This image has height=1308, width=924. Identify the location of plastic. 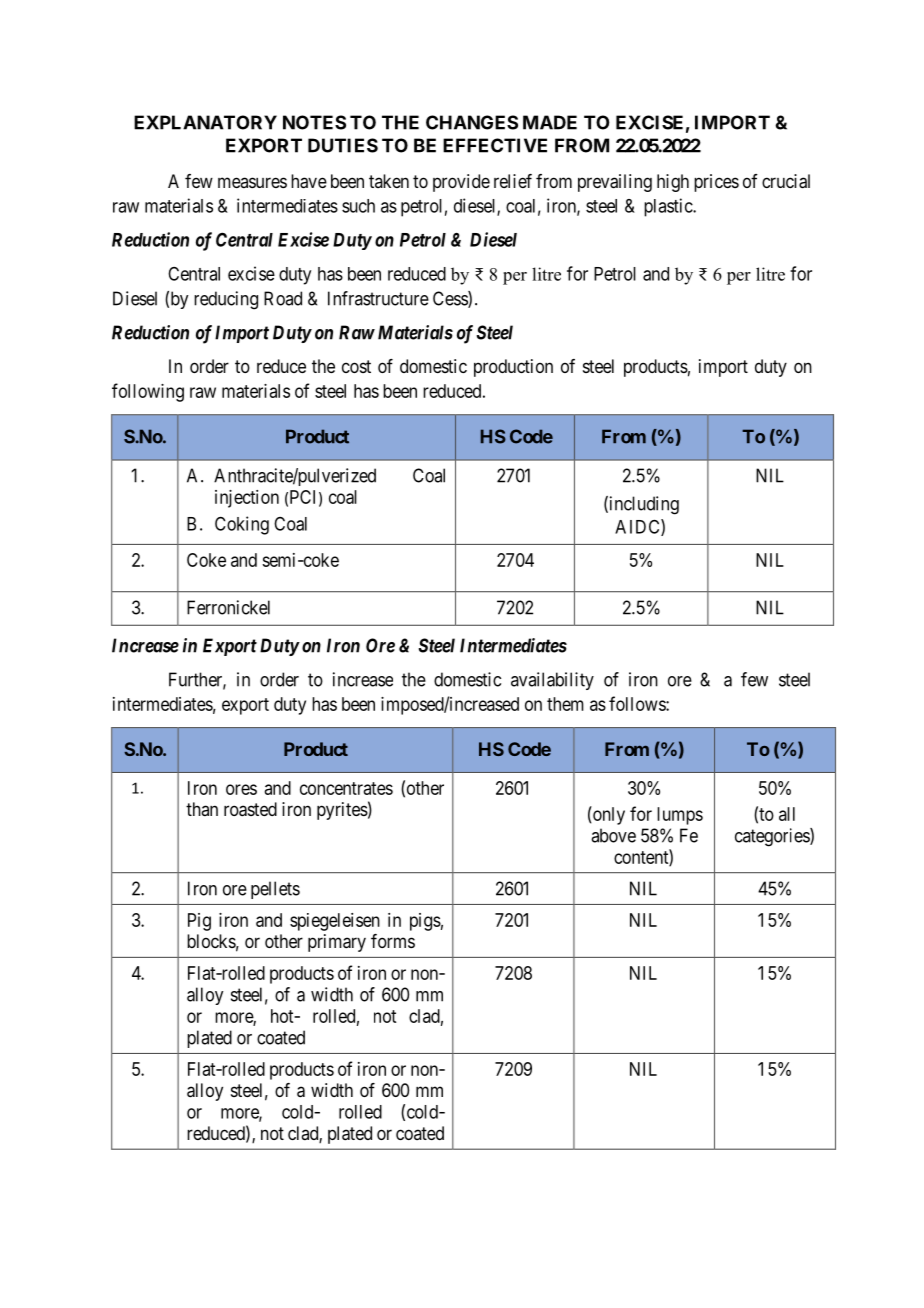
(669, 207).
